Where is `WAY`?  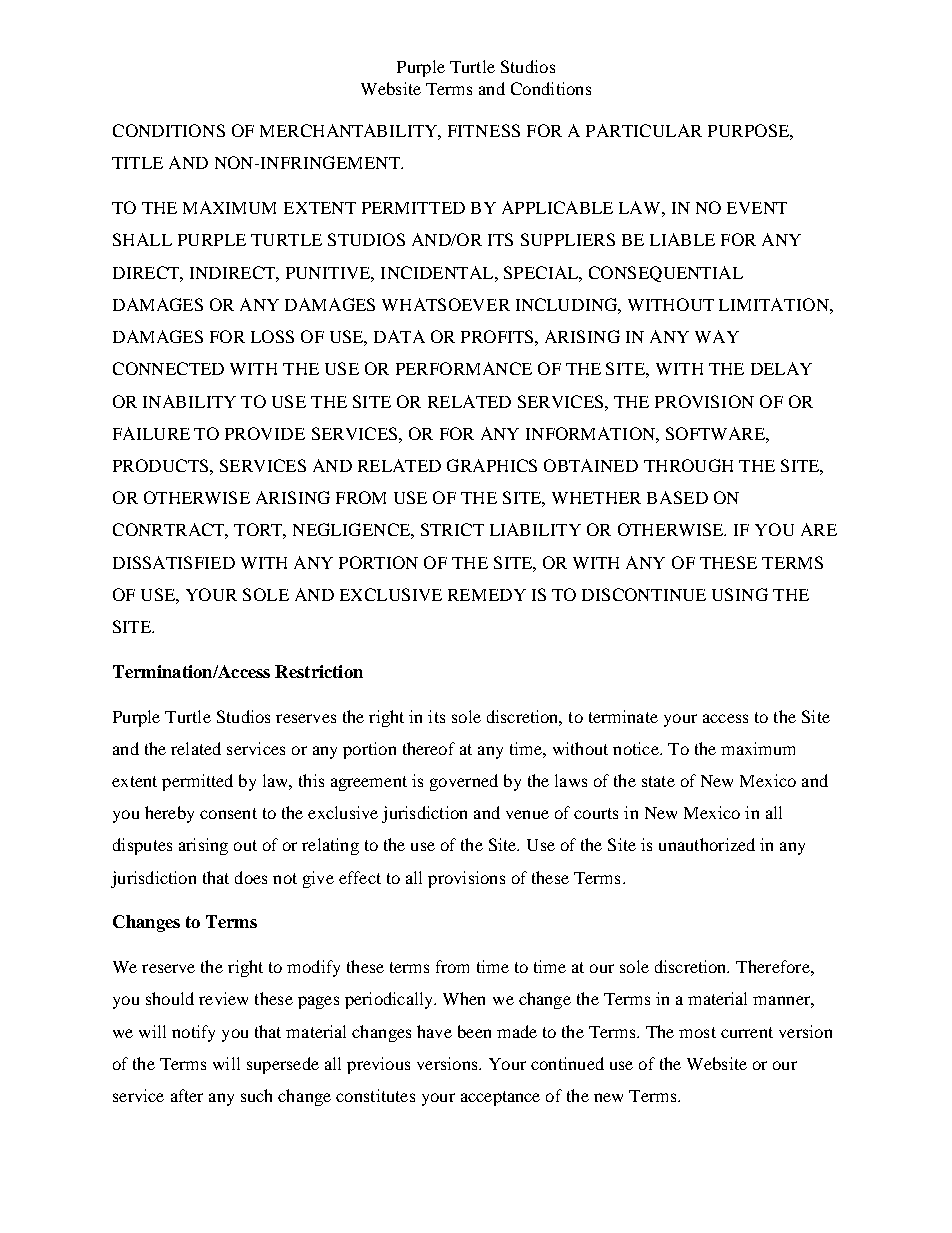 WAY is located at coordinates (717, 336).
